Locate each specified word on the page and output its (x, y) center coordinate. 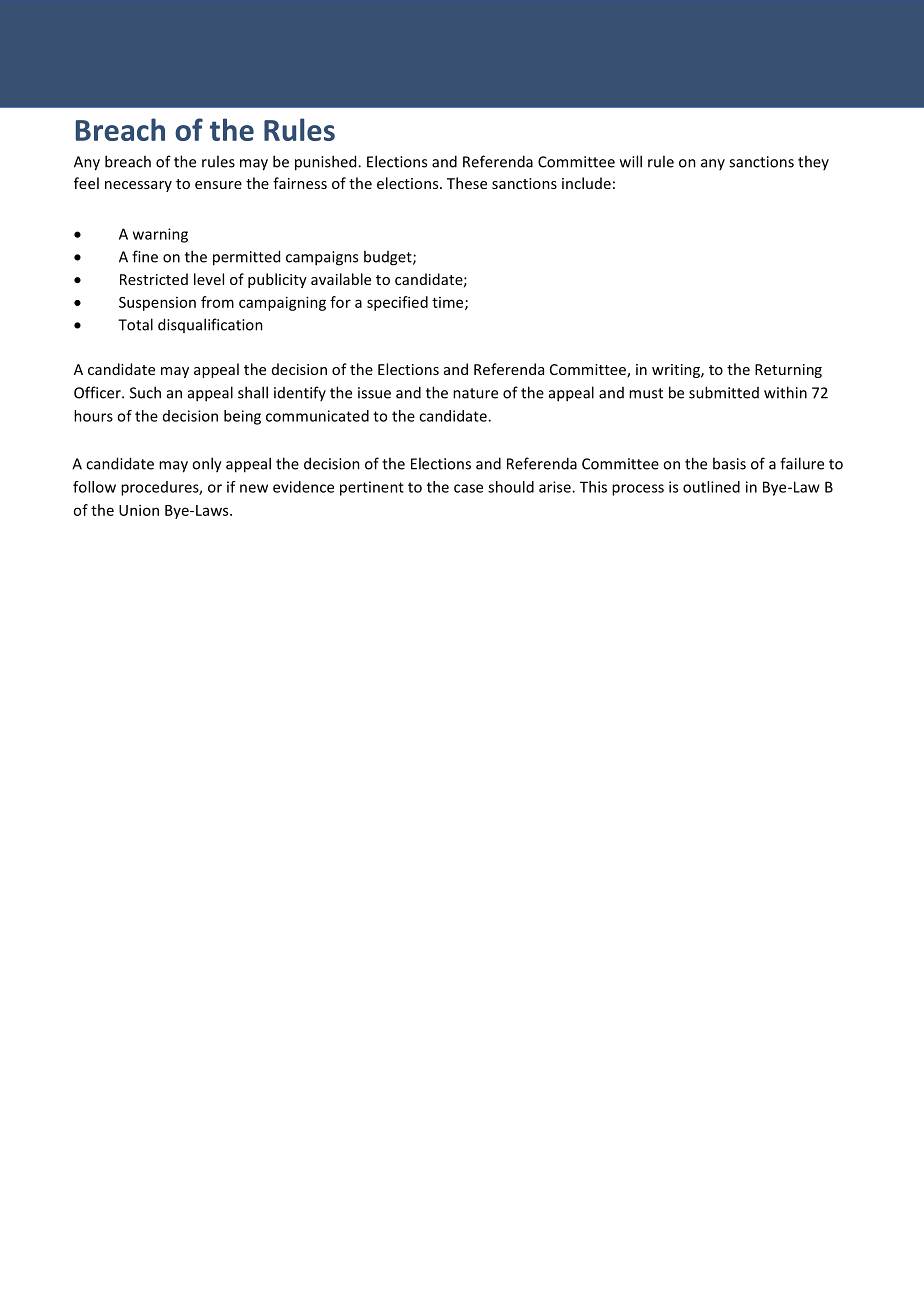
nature (475, 393)
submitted (724, 392)
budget (389, 258)
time (449, 303)
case (468, 488)
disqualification (210, 325)
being (242, 417)
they (813, 162)
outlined (711, 487)
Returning (788, 371)
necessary (138, 186)
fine (145, 256)
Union (139, 510)
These (467, 183)
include (586, 183)
